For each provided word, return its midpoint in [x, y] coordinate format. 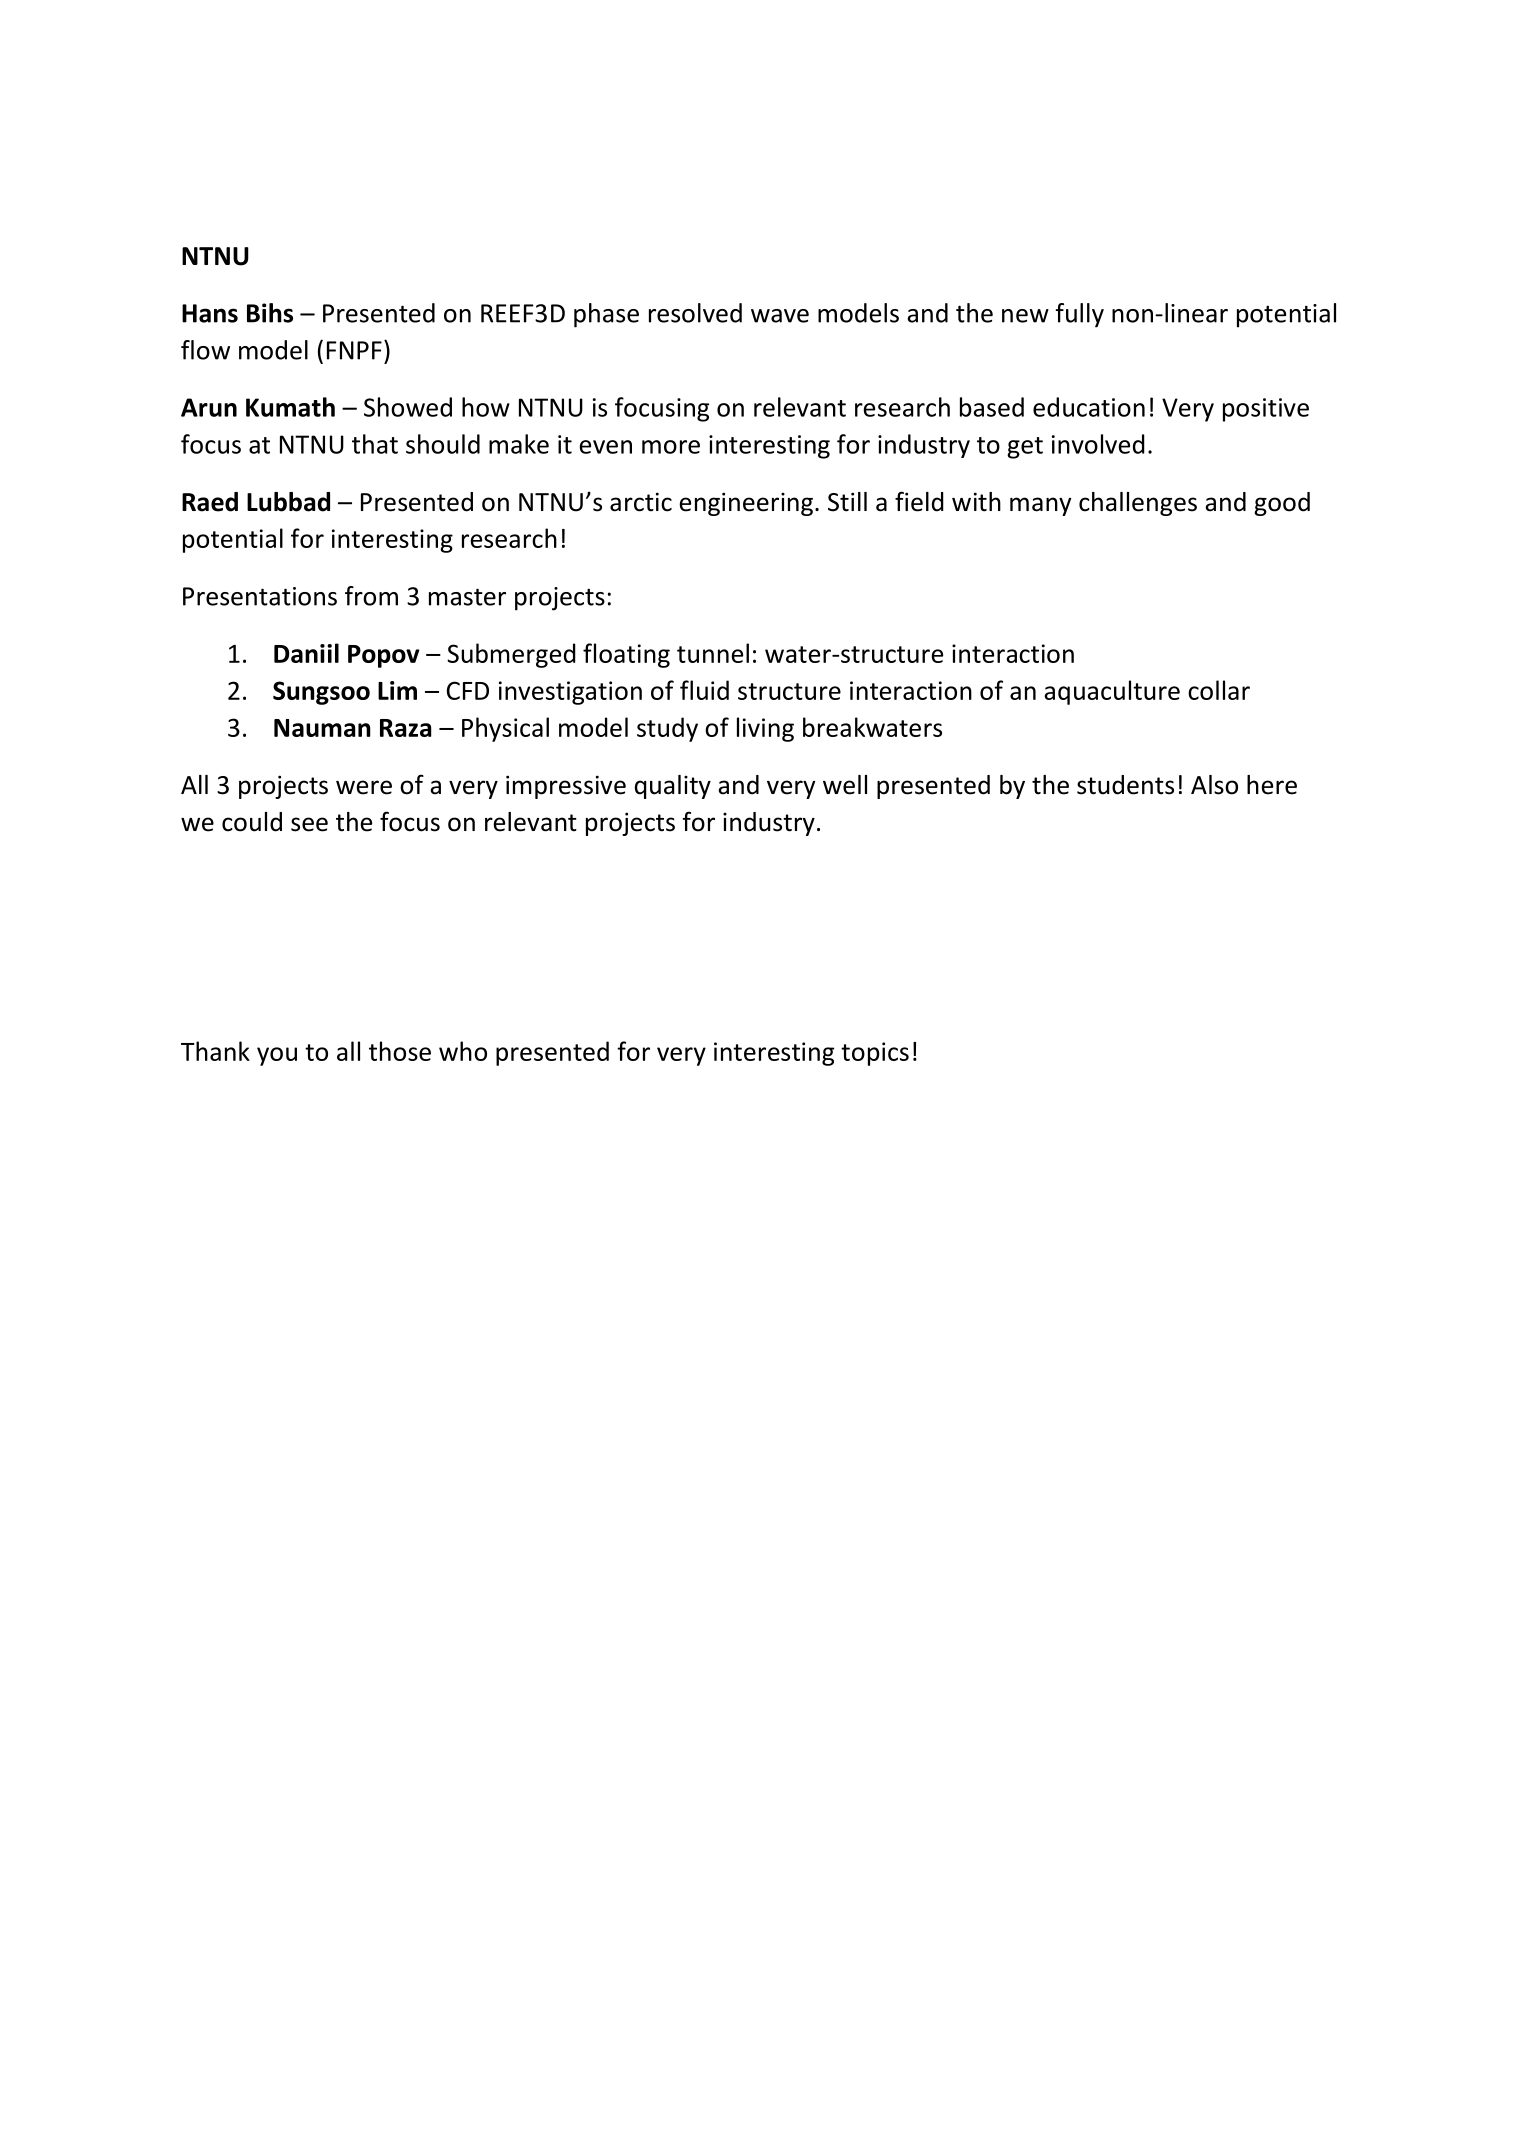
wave [780, 316]
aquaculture [1112, 692]
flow [205, 350]
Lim [397, 690]
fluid [704, 690]
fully [1080, 315]
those [400, 1051]
